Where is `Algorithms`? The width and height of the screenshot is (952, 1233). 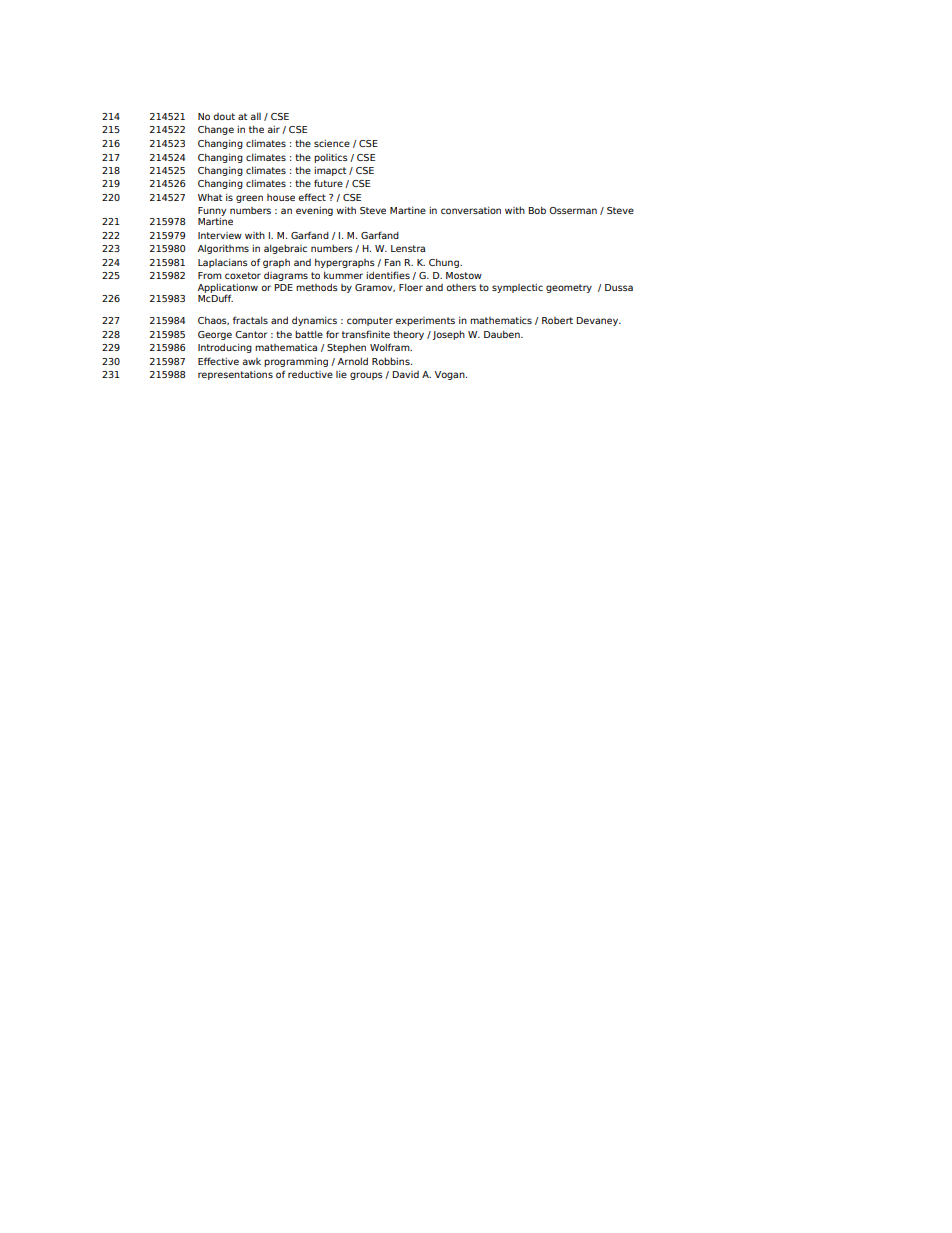 Algorithms is located at coordinates (223, 249).
